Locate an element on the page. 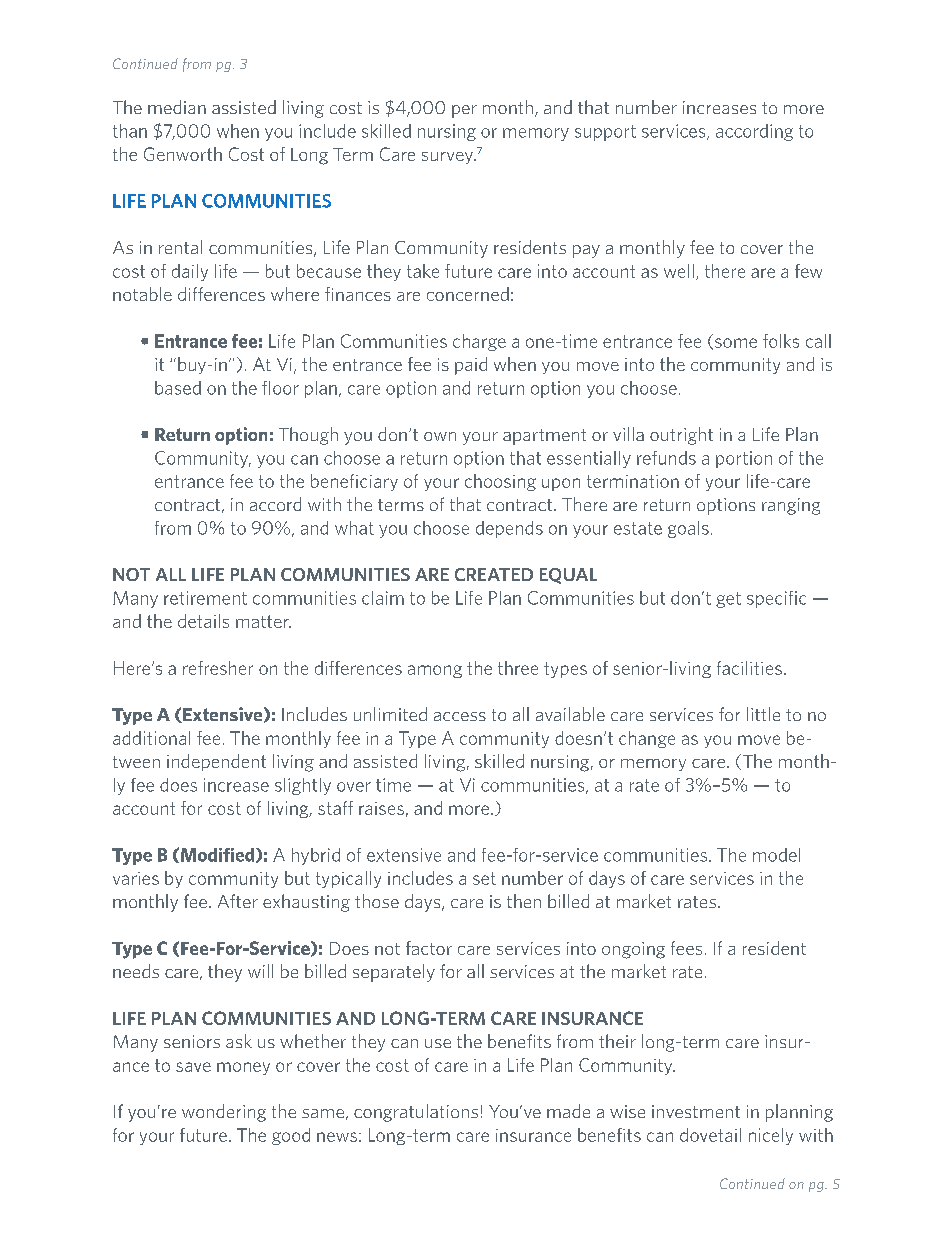 The width and height of the document is (952, 1233). per is located at coordinates (464, 111).
